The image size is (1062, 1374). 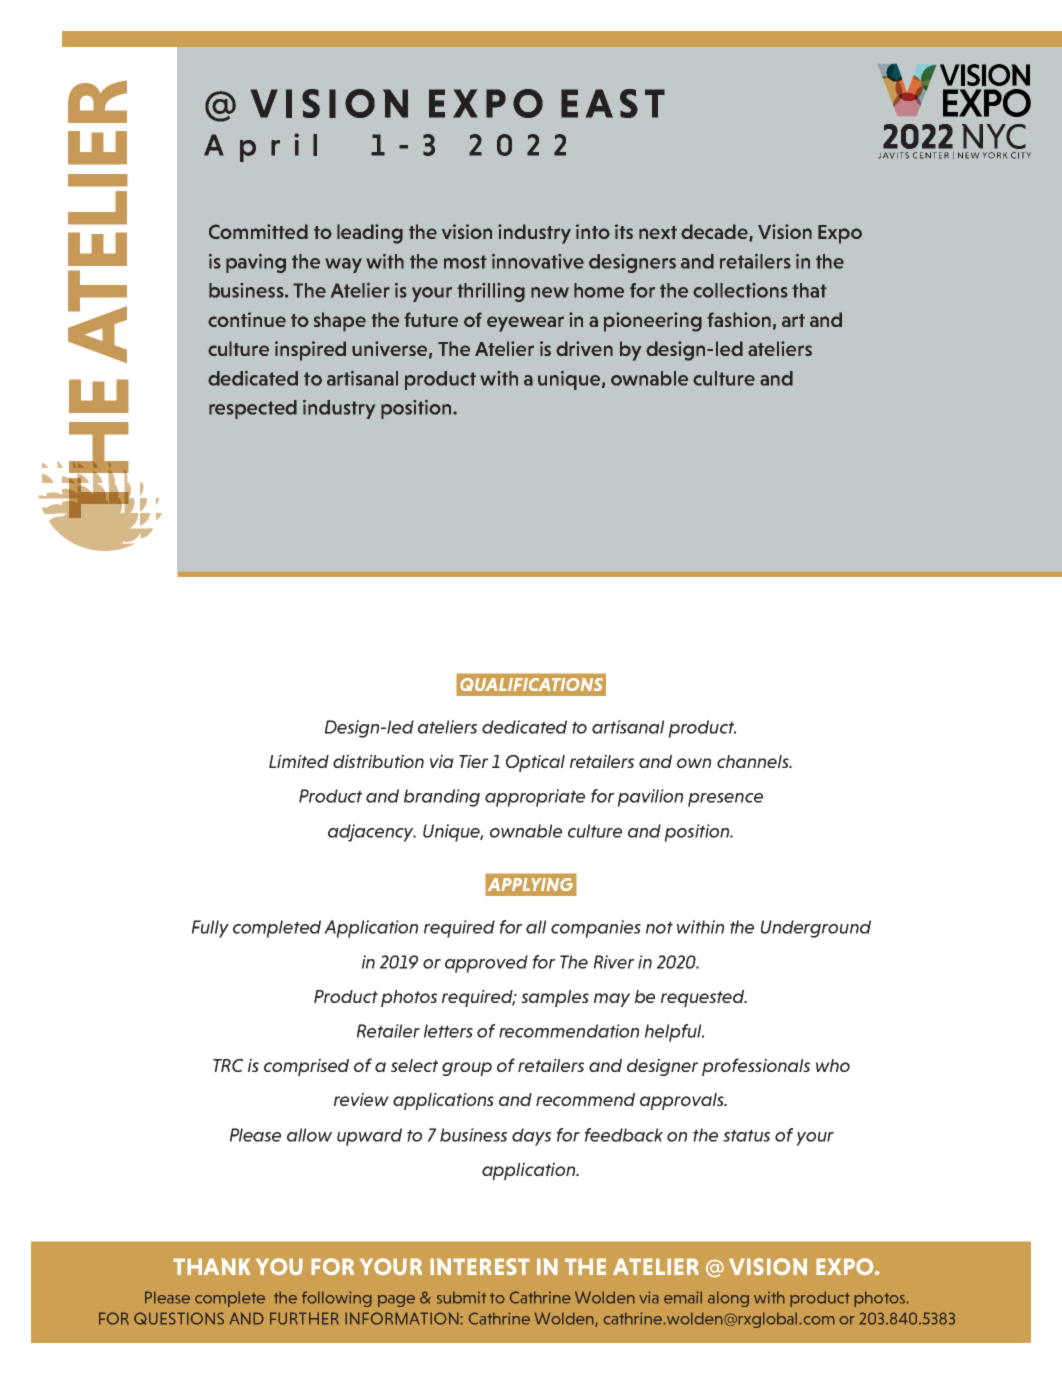 What do you see at coordinates (584, 348) in the screenshot?
I see `driven` at bounding box center [584, 348].
